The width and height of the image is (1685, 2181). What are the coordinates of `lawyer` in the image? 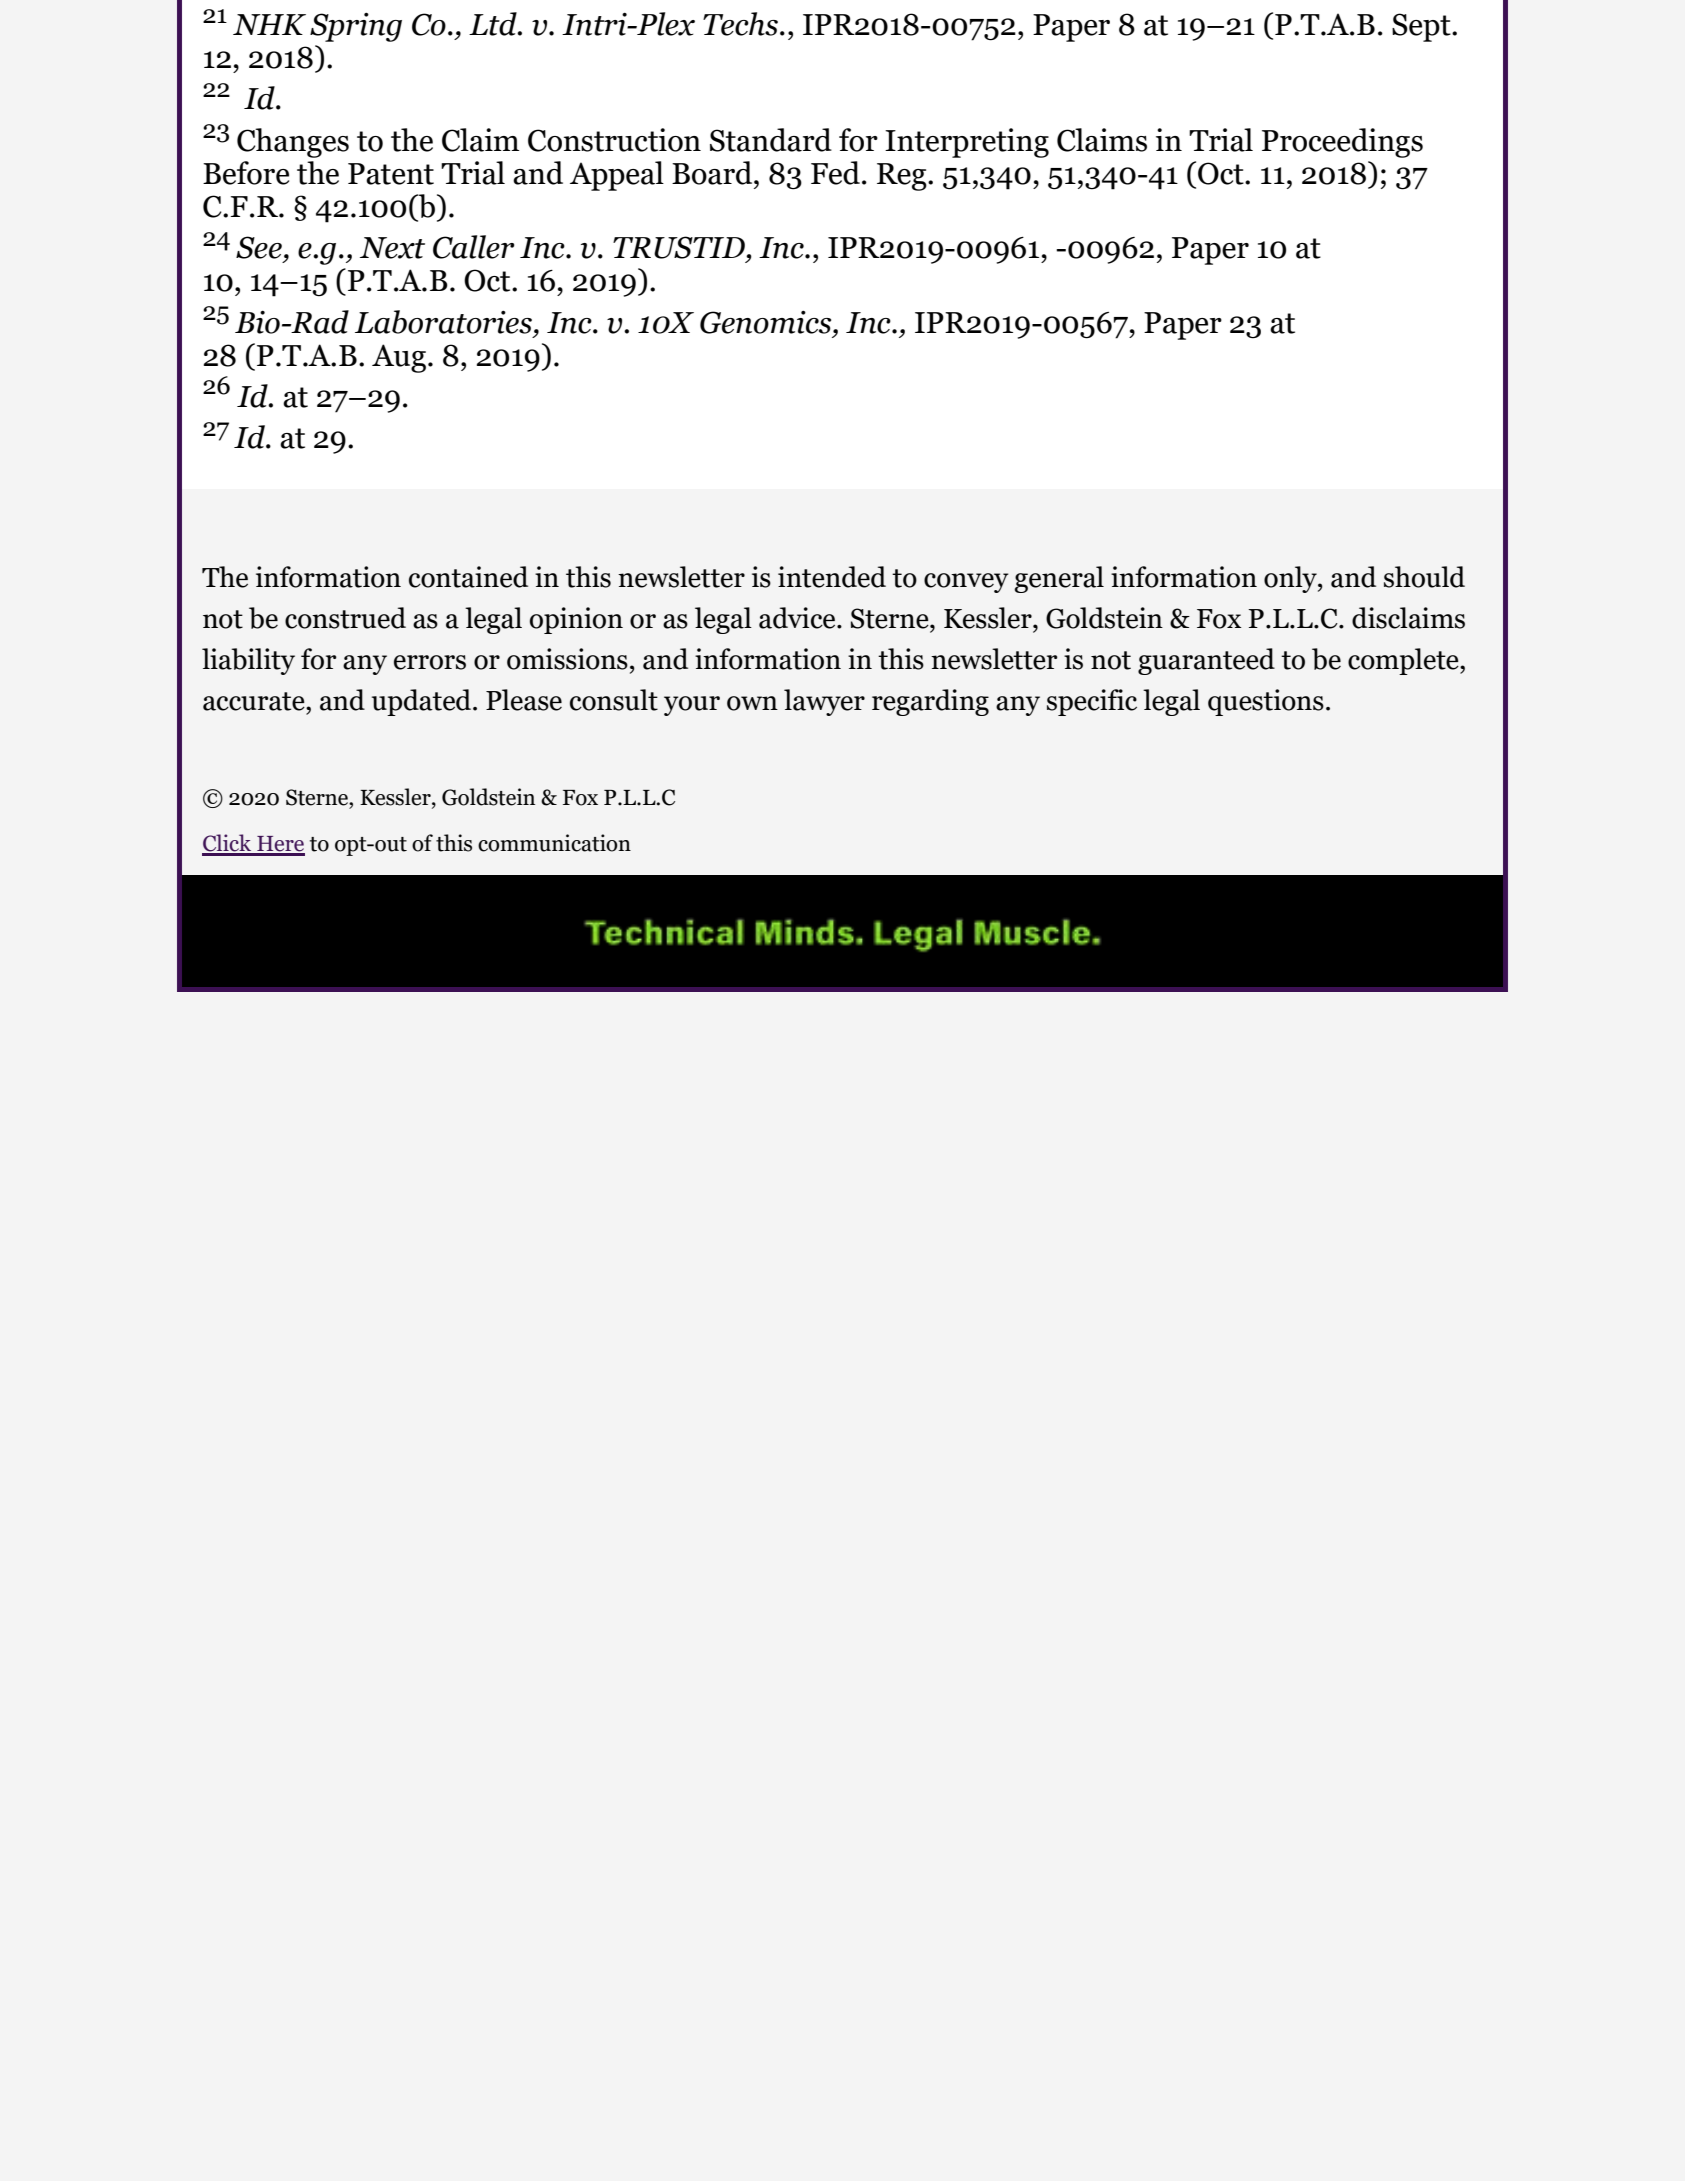 It's located at (824, 702).
